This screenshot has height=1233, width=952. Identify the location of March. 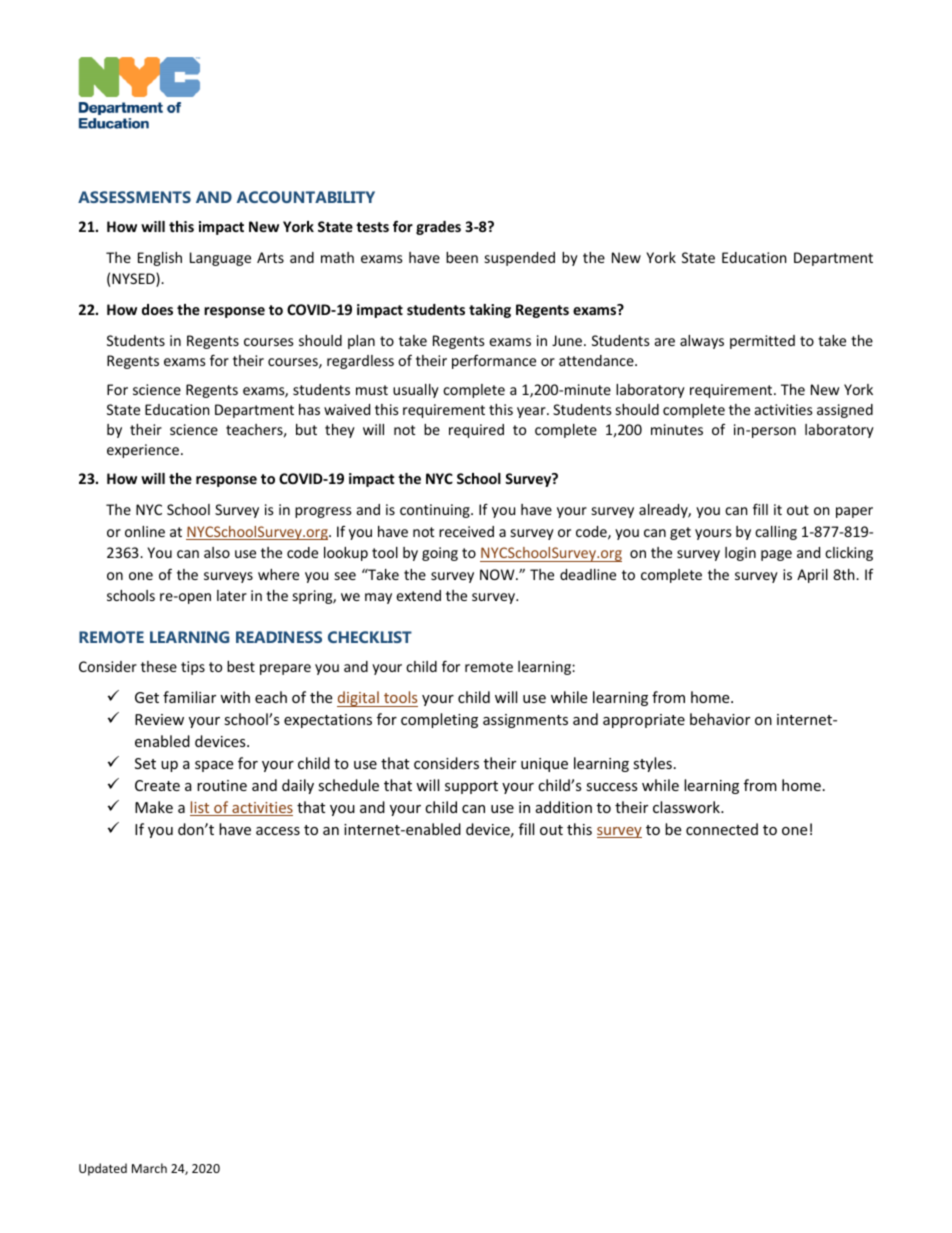
(149, 1168).
